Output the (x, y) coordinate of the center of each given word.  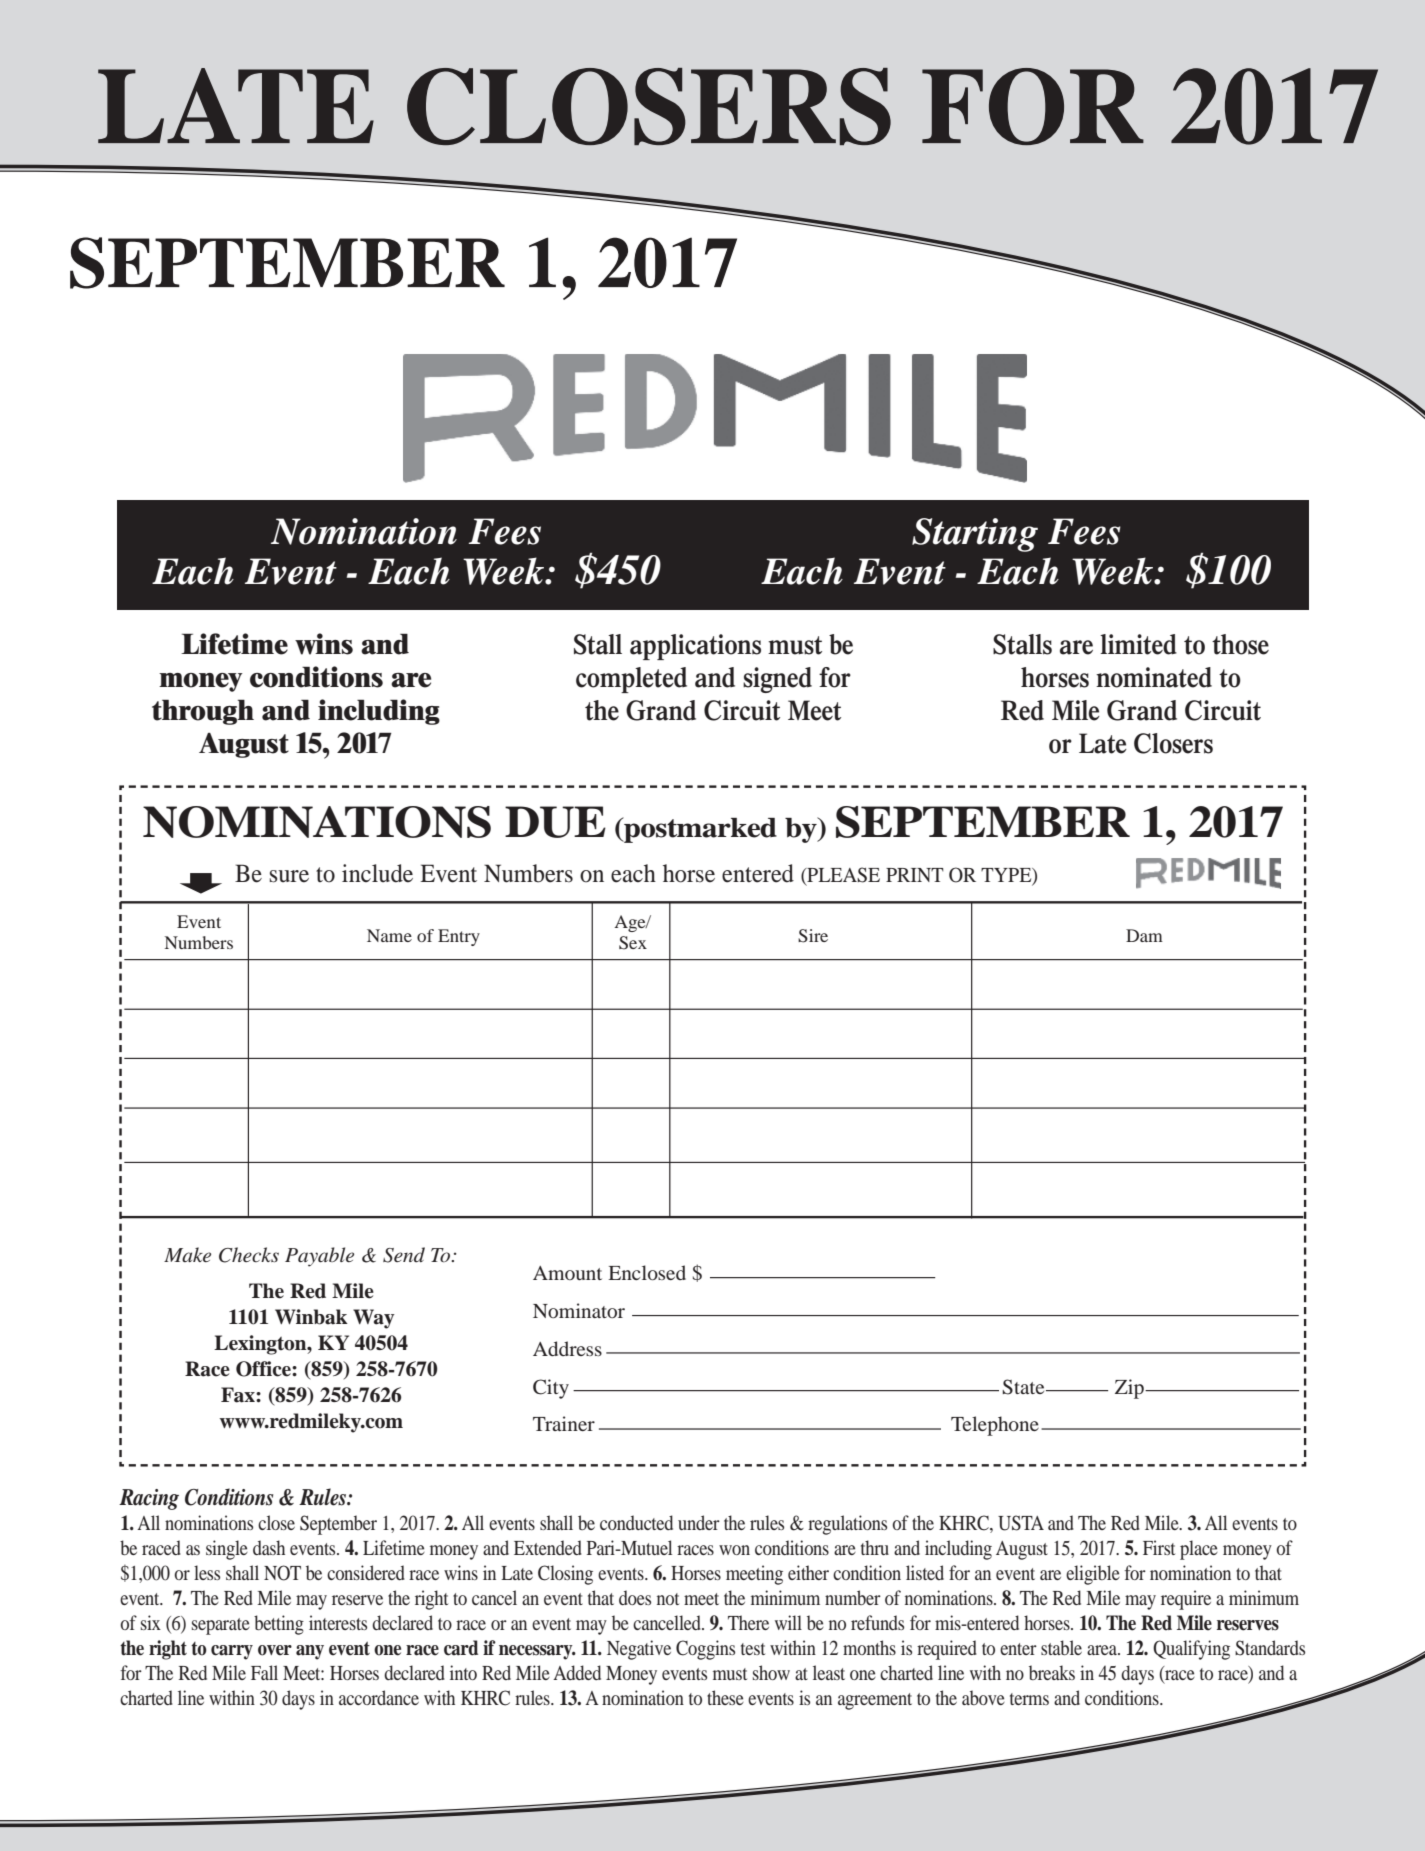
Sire (813, 936)
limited (1138, 644)
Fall (264, 1672)
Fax (239, 1395)
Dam (1144, 935)
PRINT (915, 875)
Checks (249, 1255)
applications (695, 647)
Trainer (564, 1423)
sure (289, 876)
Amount (567, 1273)
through (203, 712)
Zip (1130, 1389)
